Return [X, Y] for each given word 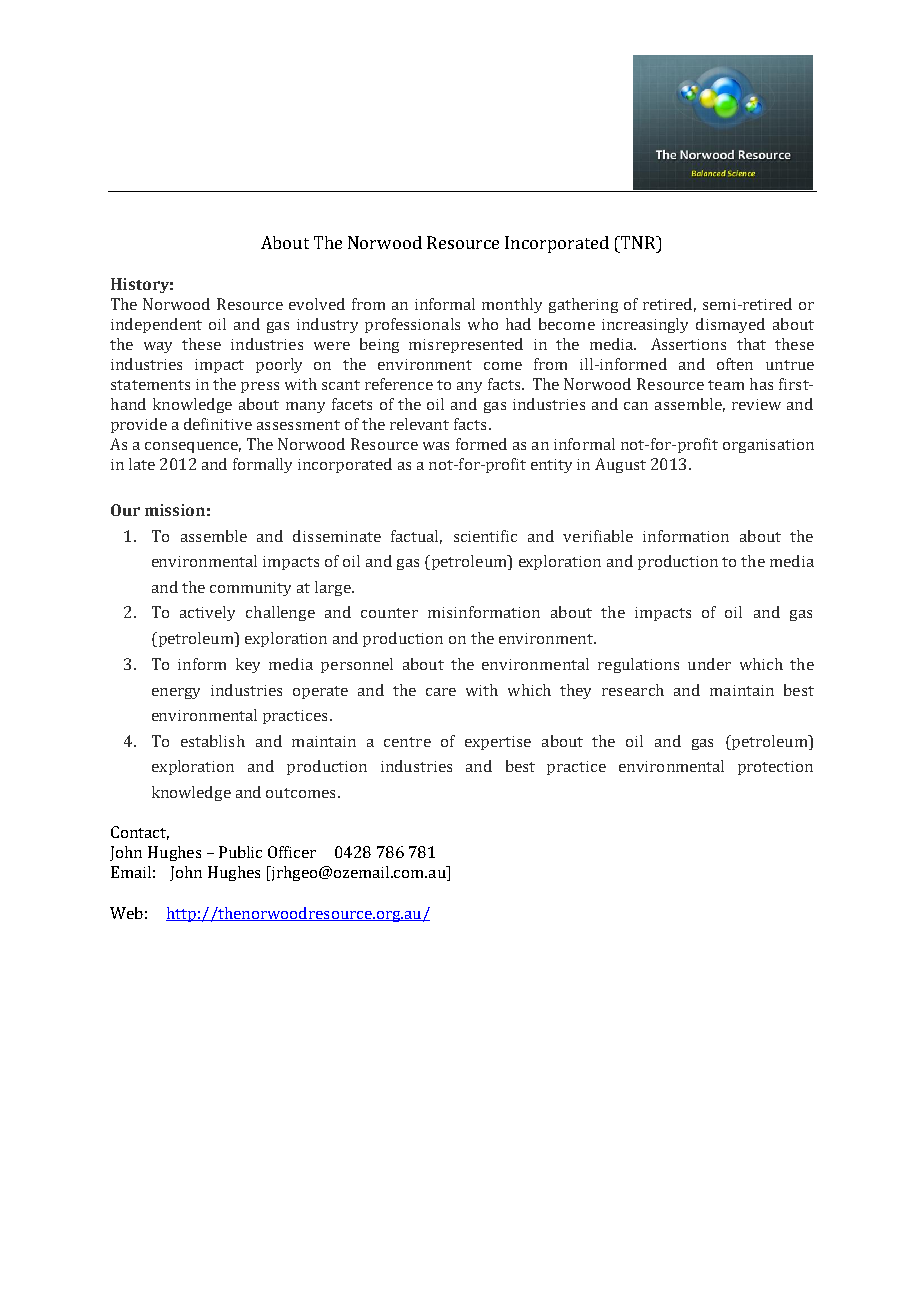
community [250, 589]
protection [775, 768]
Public [240, 852]
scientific [485, 536]
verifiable [598, 536]
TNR [639, 244]
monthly [512, 305]
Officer [292, 852]
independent [156, 325]
